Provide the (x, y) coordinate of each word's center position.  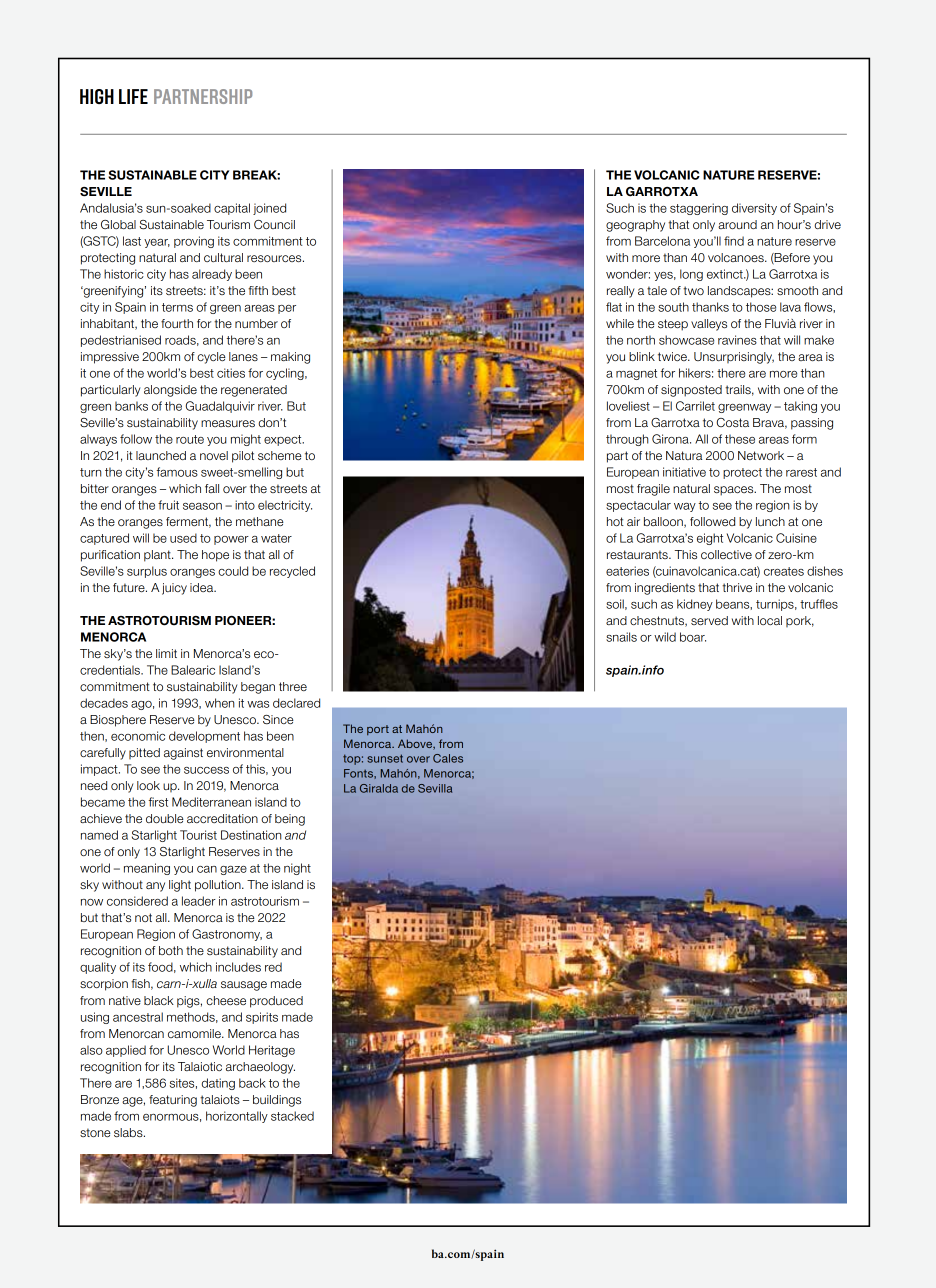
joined (269, 209)
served (709, 620)
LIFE (133, 96)
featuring (173, 1101)
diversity (754, 209)
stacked (292, 1116)
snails (621, 637)
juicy (174, 589)
